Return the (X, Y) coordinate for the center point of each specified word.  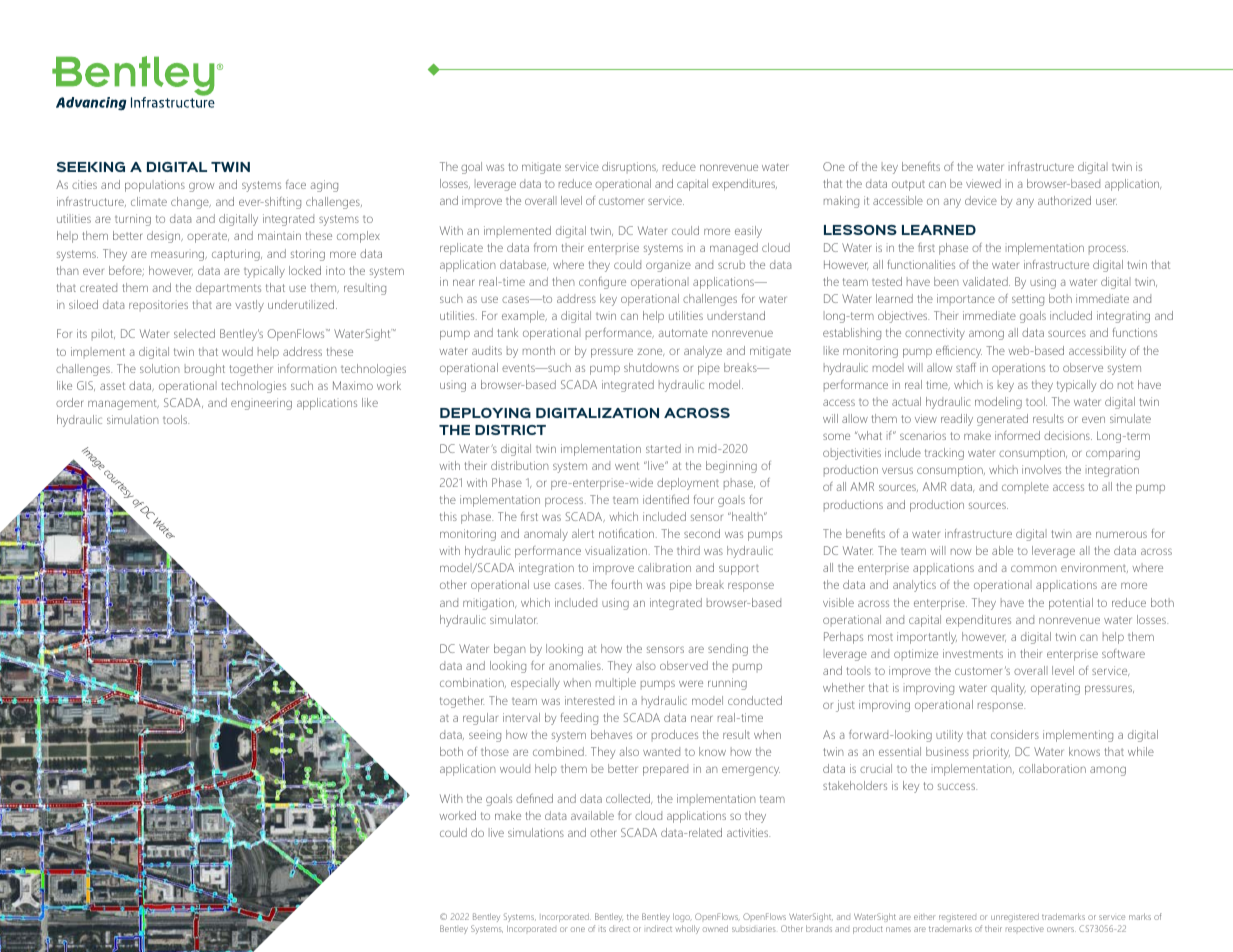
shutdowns (651, 367)
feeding (579, 719)
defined (534, 798)
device (981, 200)
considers (1015, 734)
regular (480, 719)
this (448, 516)
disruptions (630, 167)
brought (205, 370)
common (1034, 568)
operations (1018, 369)
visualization (616, 550)
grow (201, 187)
